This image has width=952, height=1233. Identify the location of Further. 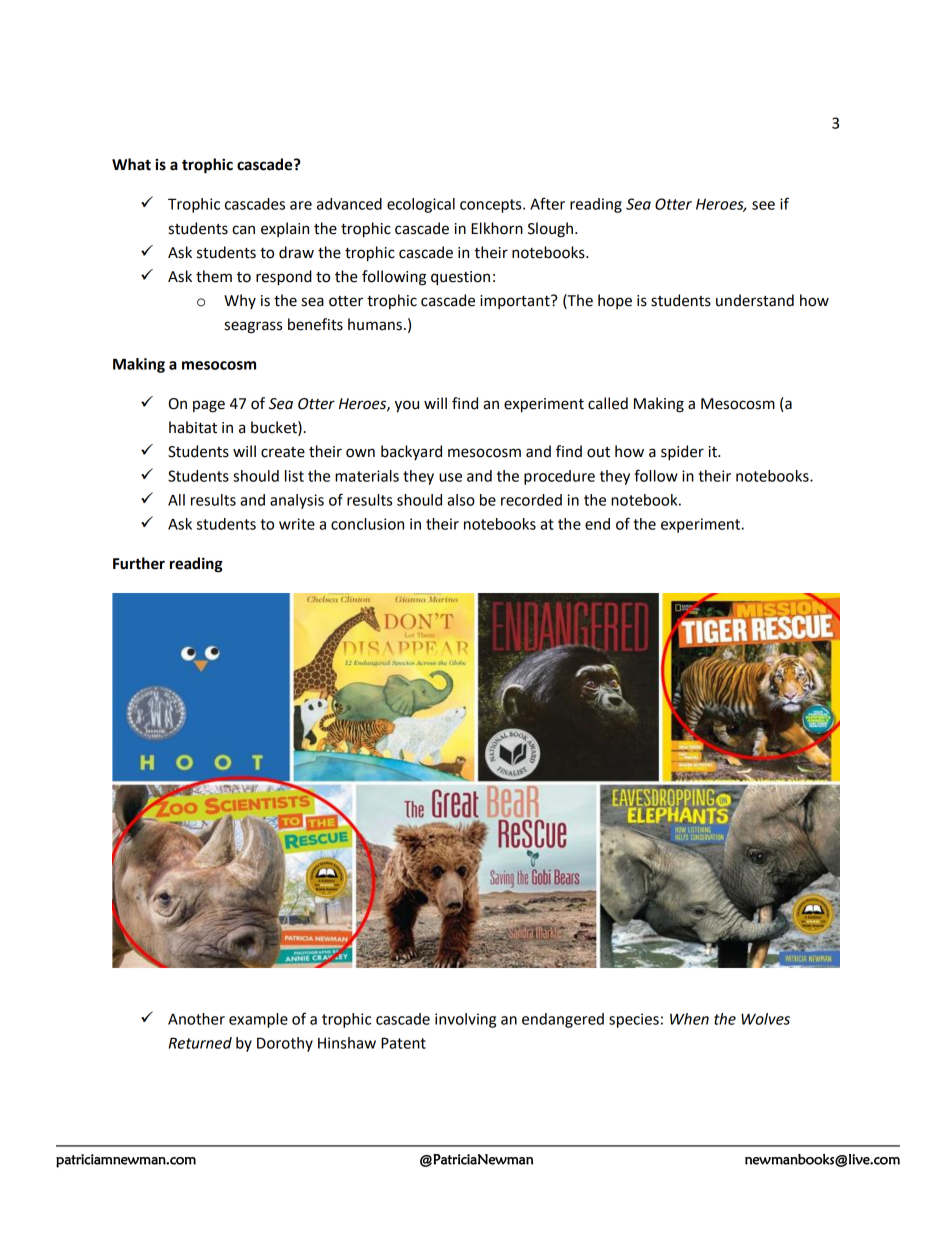
(139, 563).
